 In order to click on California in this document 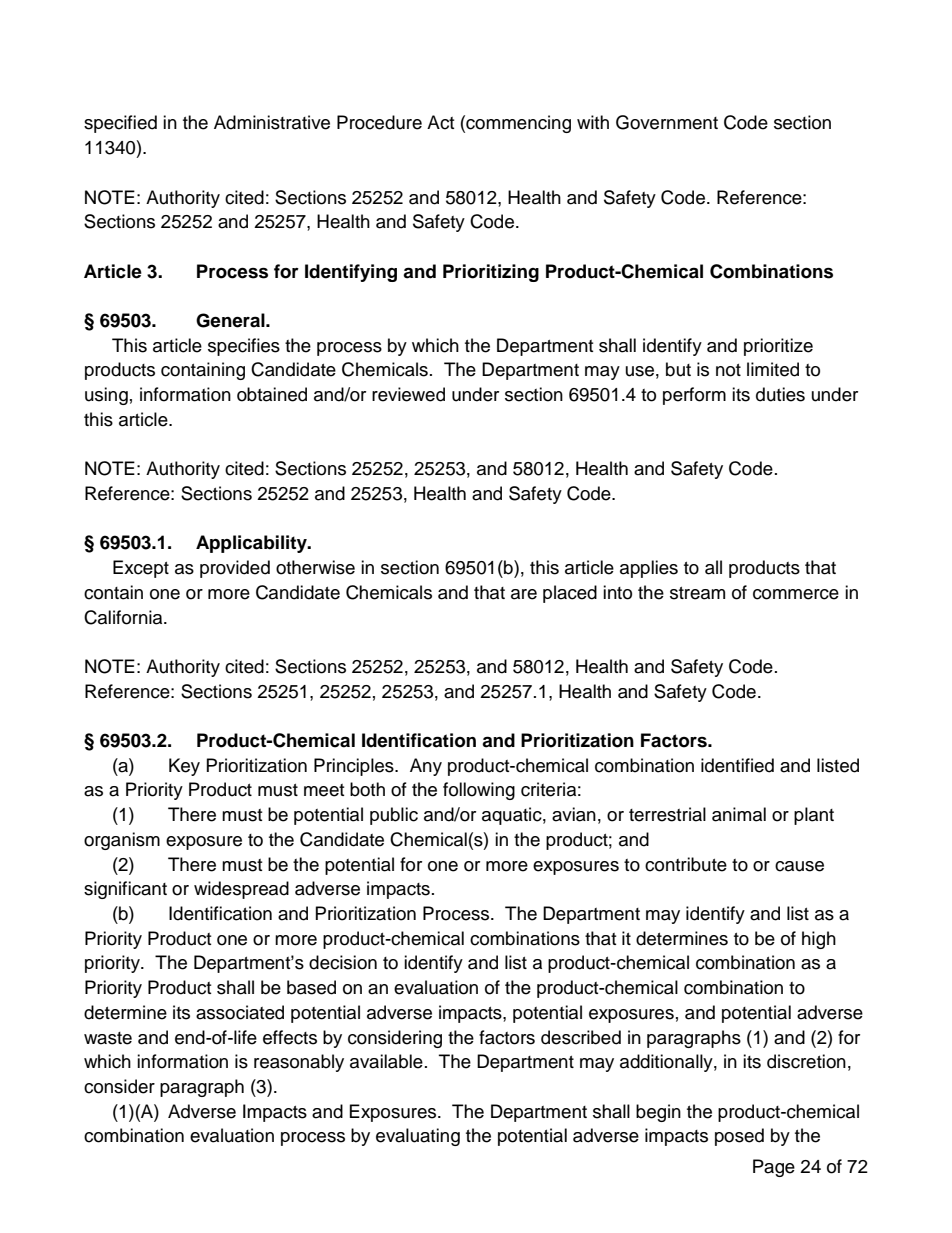, I will do `click(124, 617)`.
